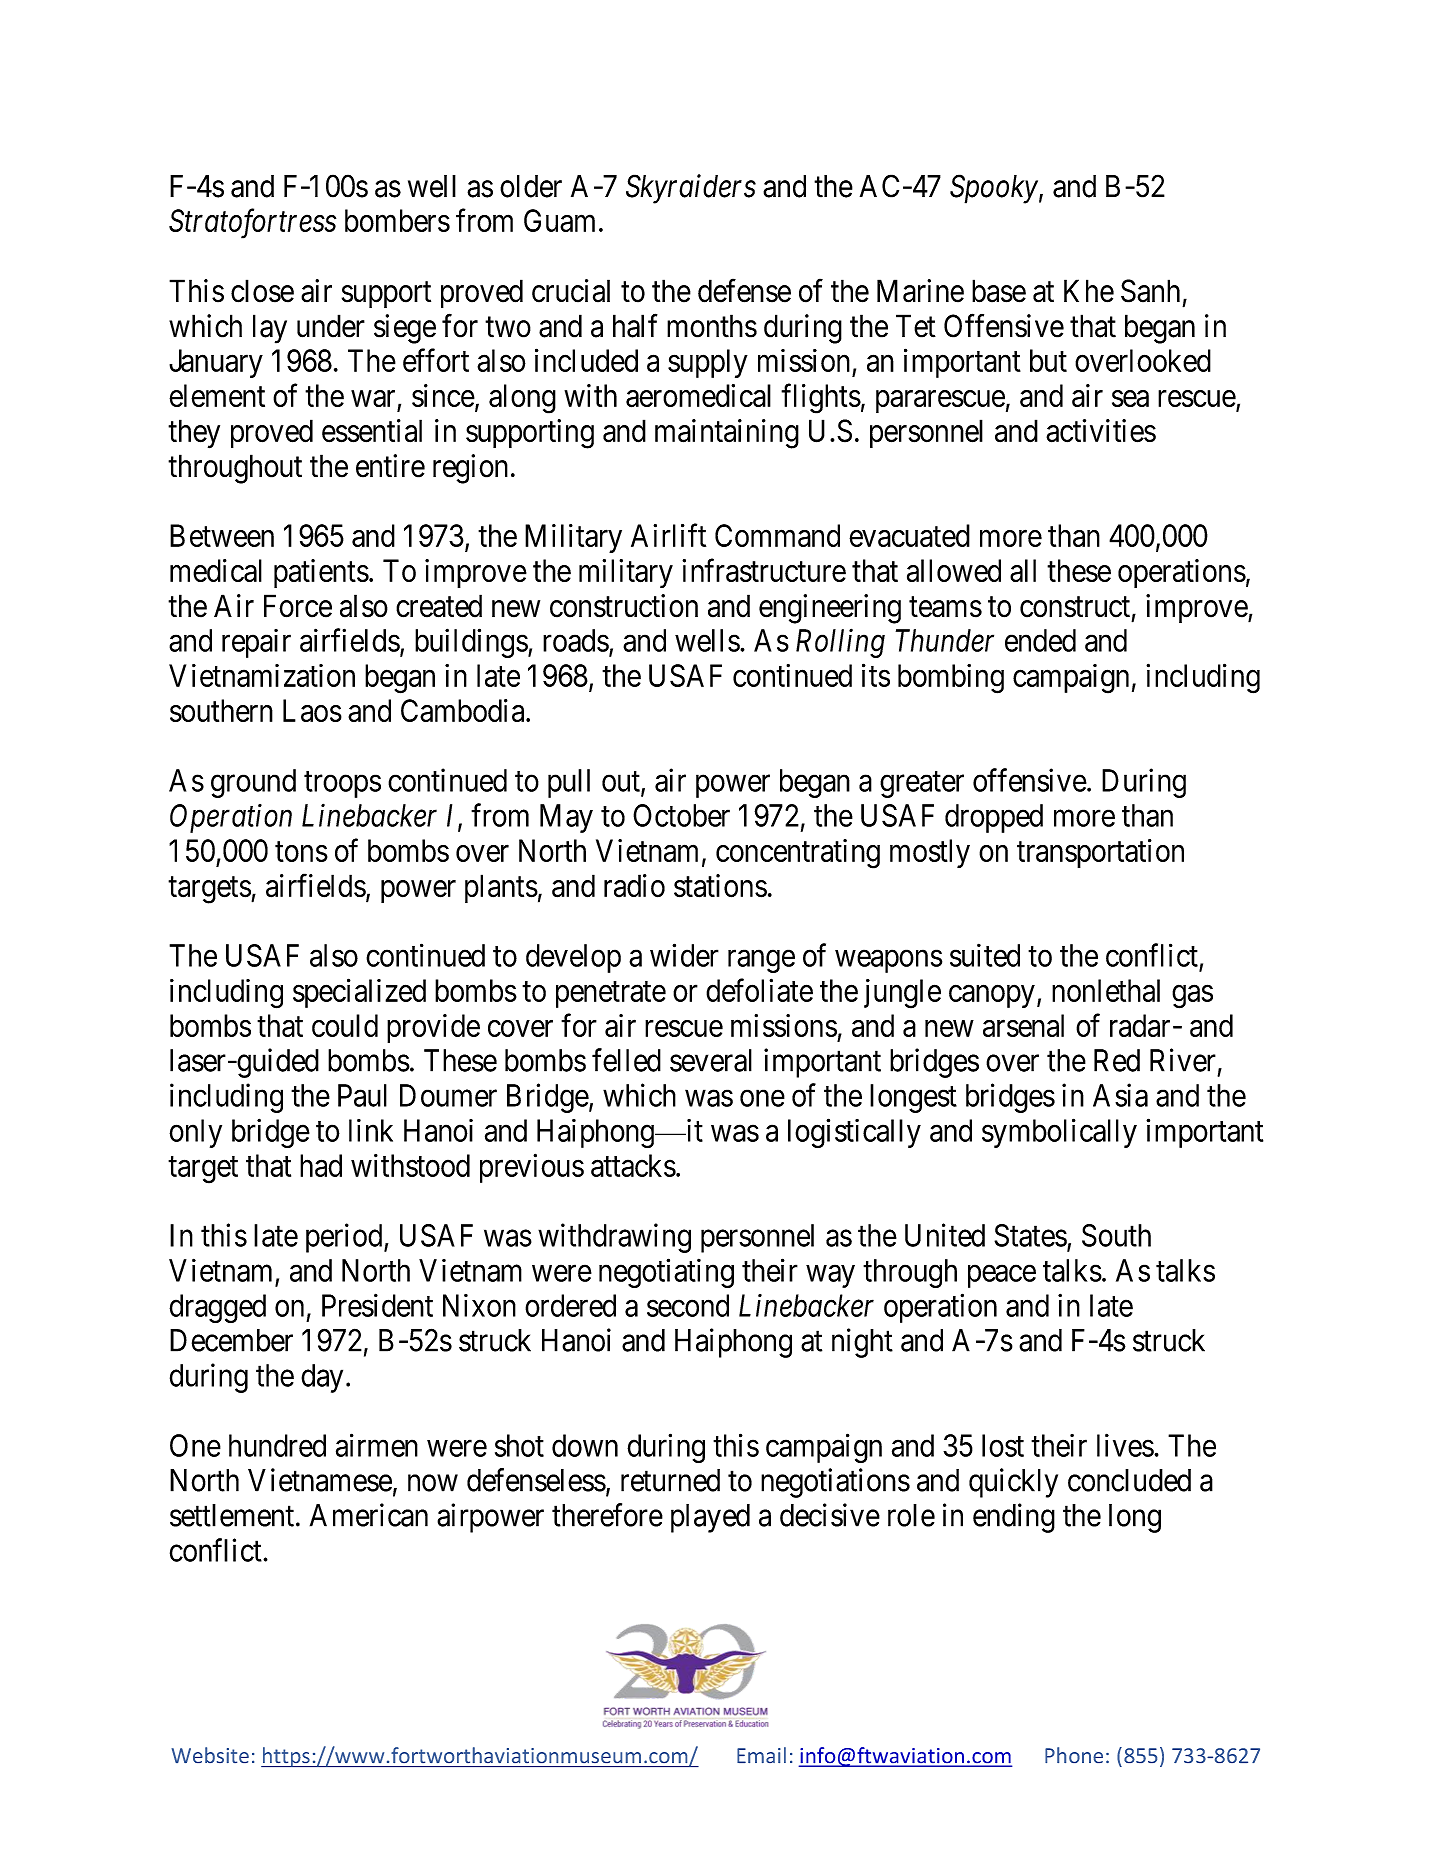 The width and height of the document is (1432, 1853). Describe the element at coordinates (1002, 1276) in the document. I see `peace` at that location.
